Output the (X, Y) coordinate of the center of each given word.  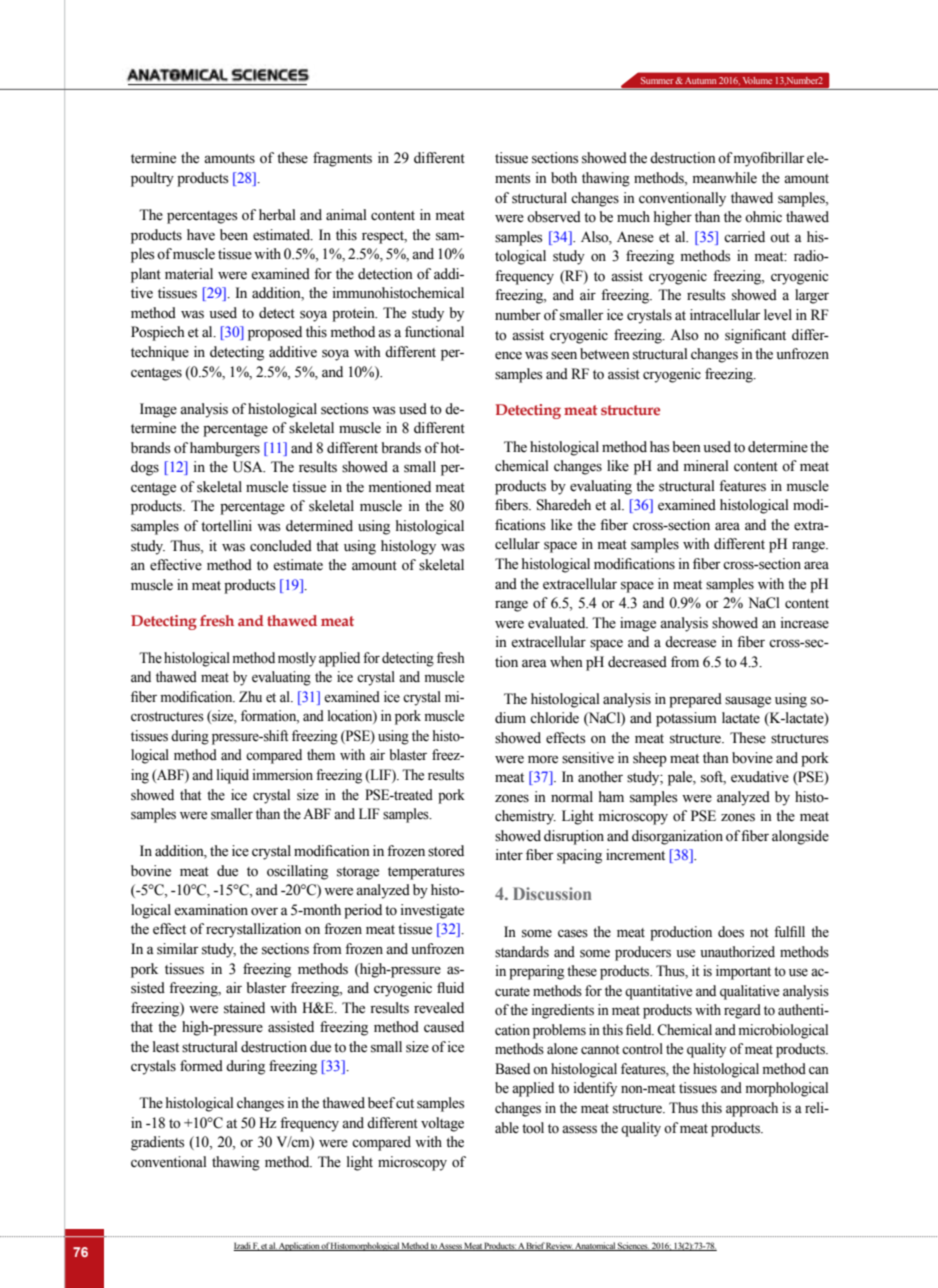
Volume (757, 80)
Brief (535, 1246)
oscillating (297, 872)
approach (752, 1109)
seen (564, 355)
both (564, 178)
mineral (706, 466)
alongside (800, 837)
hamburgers (225, 449)
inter (509, 855)
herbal (277, 215)
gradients (157, 1143)
